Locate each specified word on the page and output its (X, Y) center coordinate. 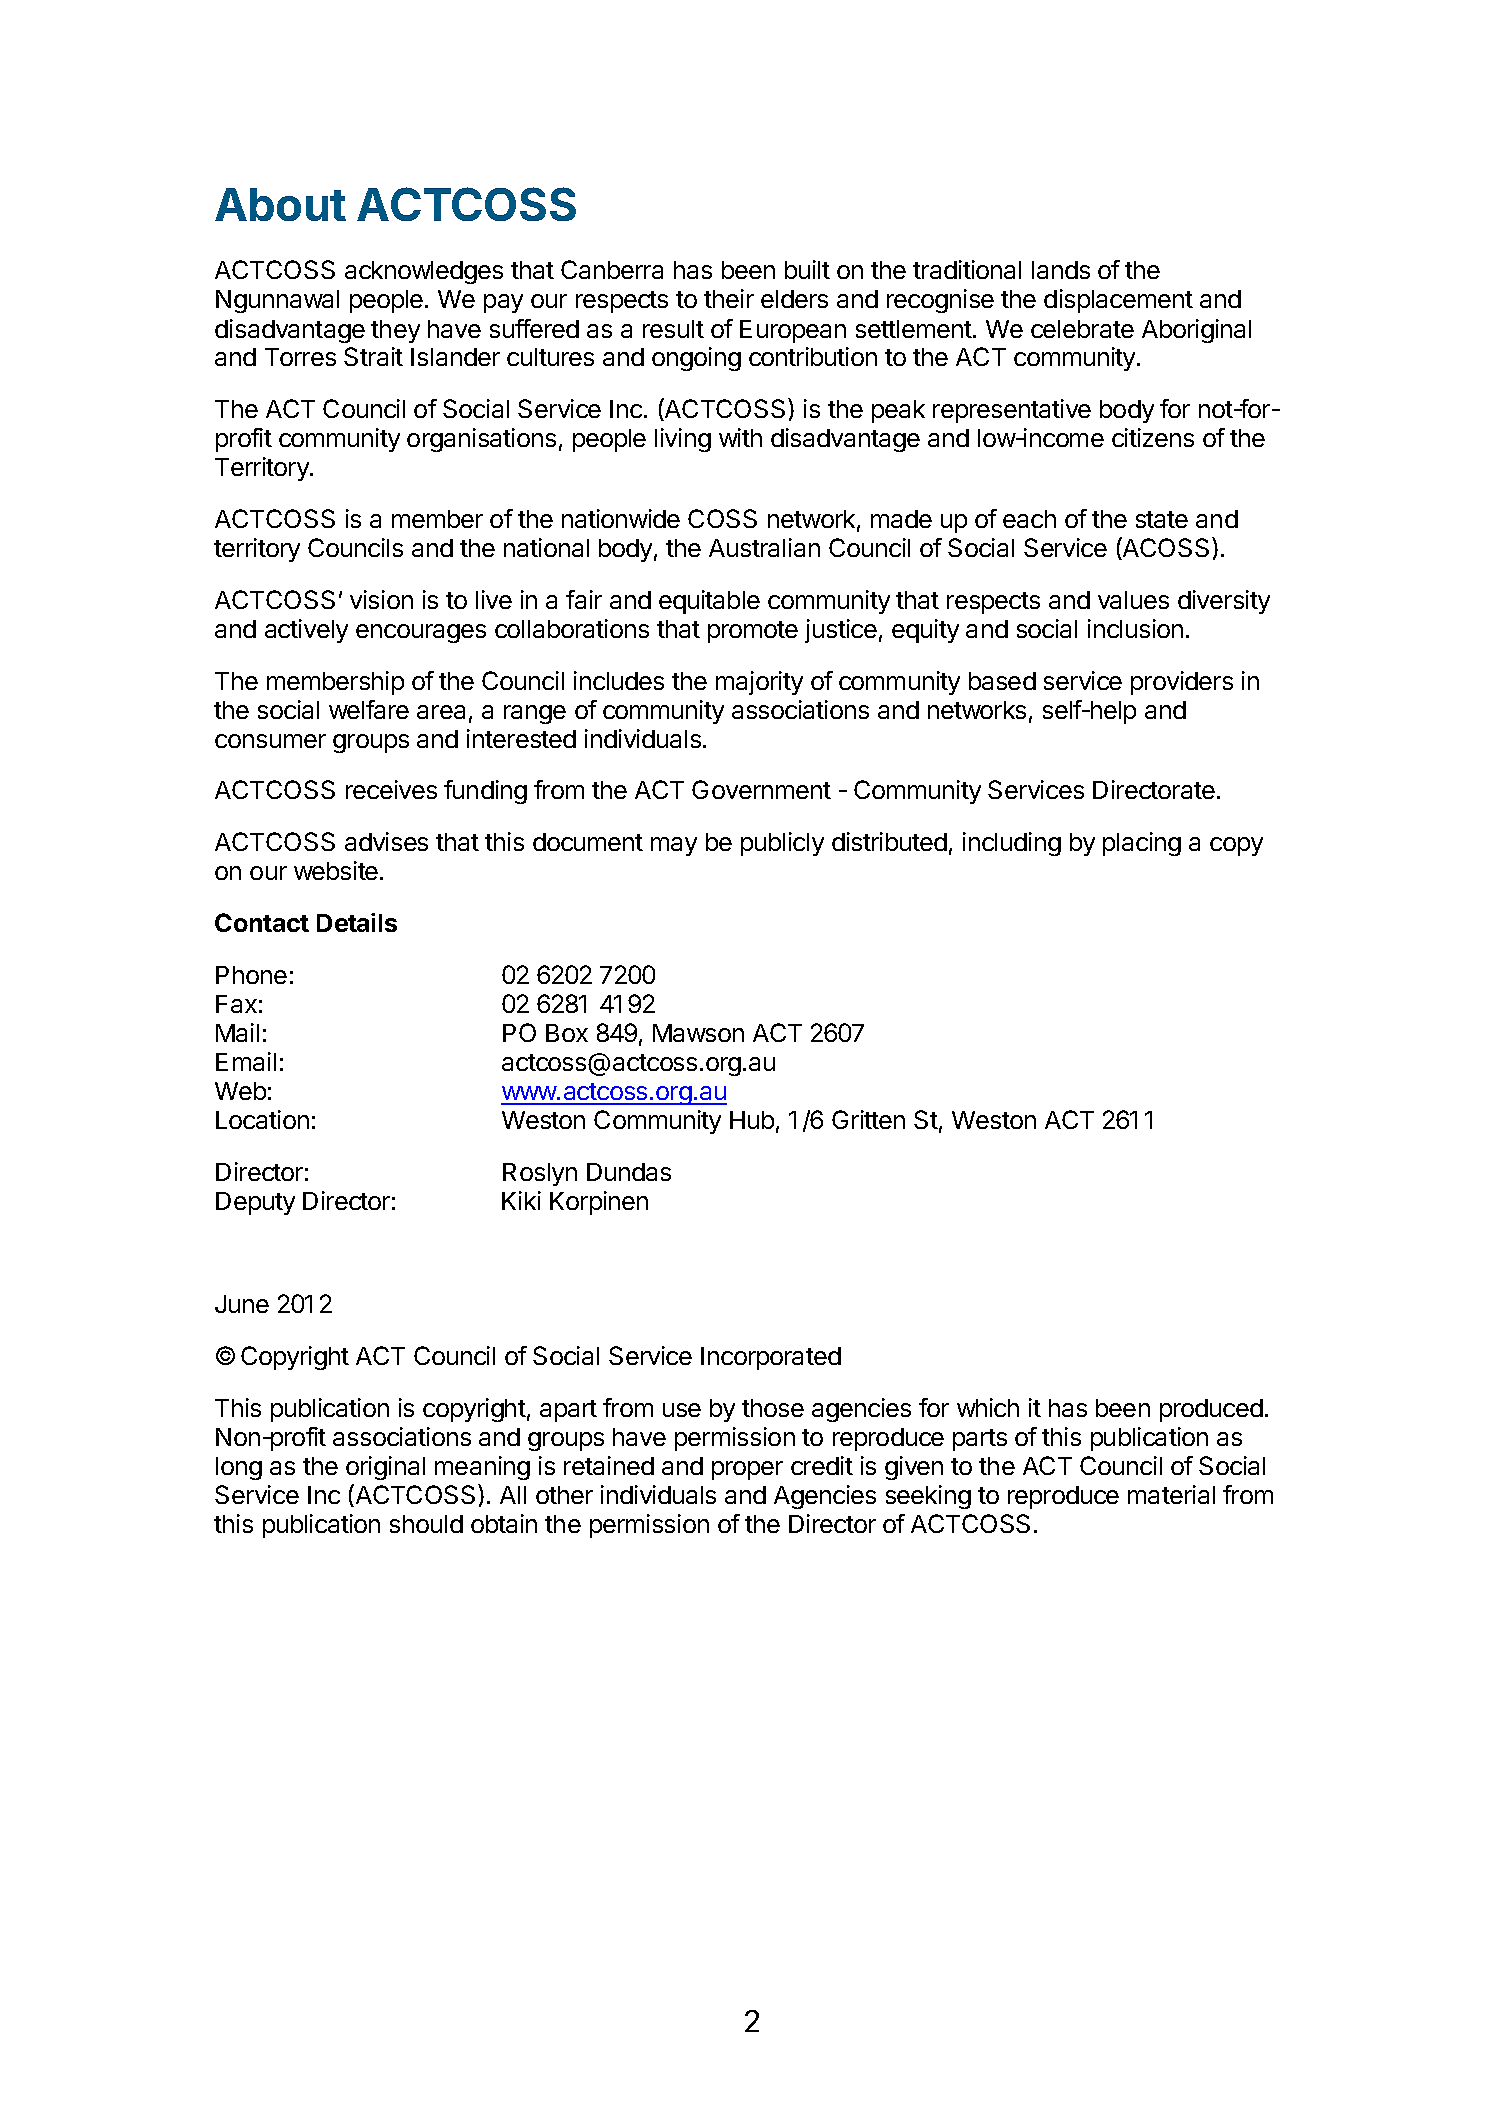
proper (747, 1470)
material (1171, 1494)
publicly (782, 844)
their (729, 298)
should (426, 1524)
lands (1061, 270)
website (336, 870)
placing (1142, 844)
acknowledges (424, 272)
